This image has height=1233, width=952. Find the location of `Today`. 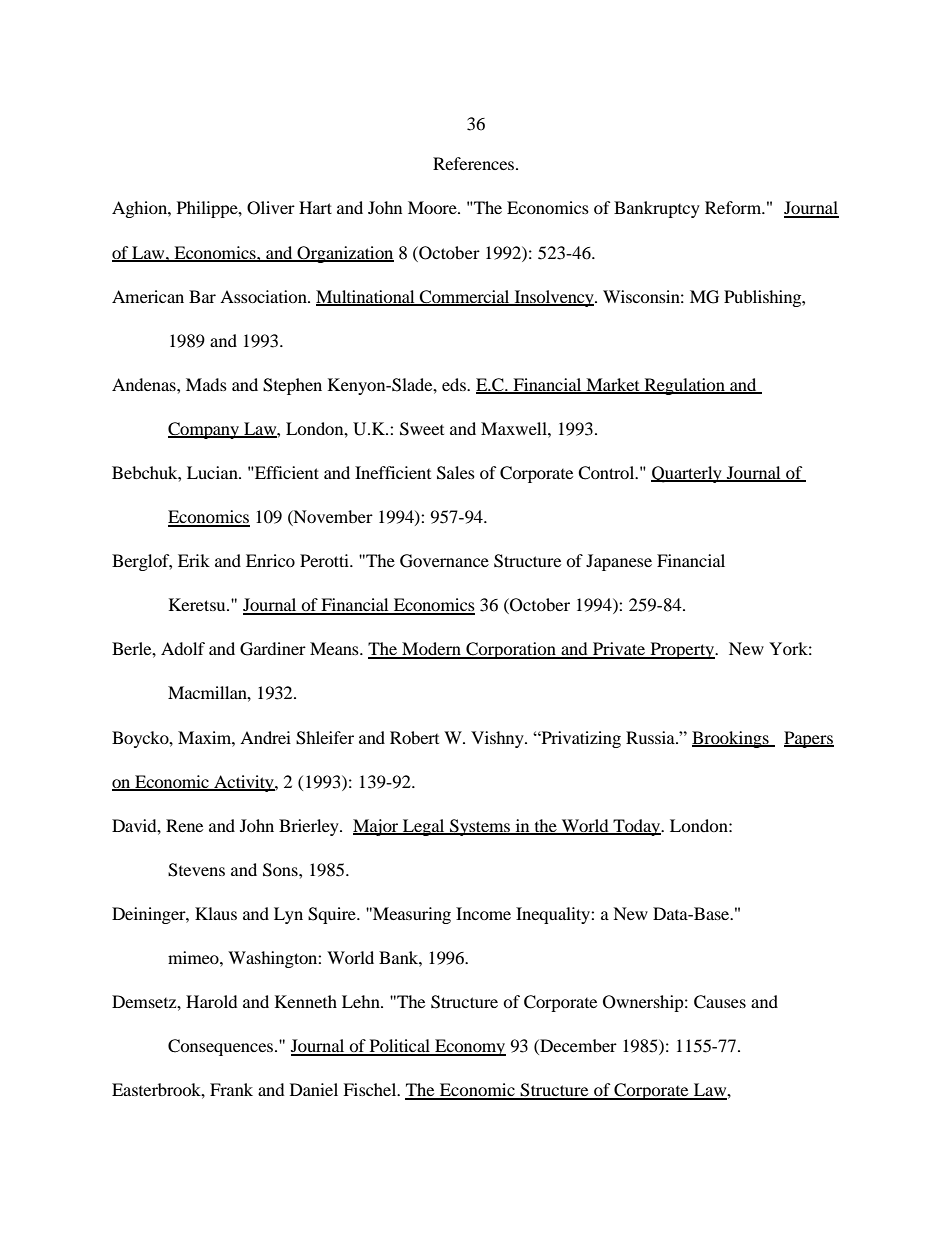

Today is located at coordinates (637, 827).
